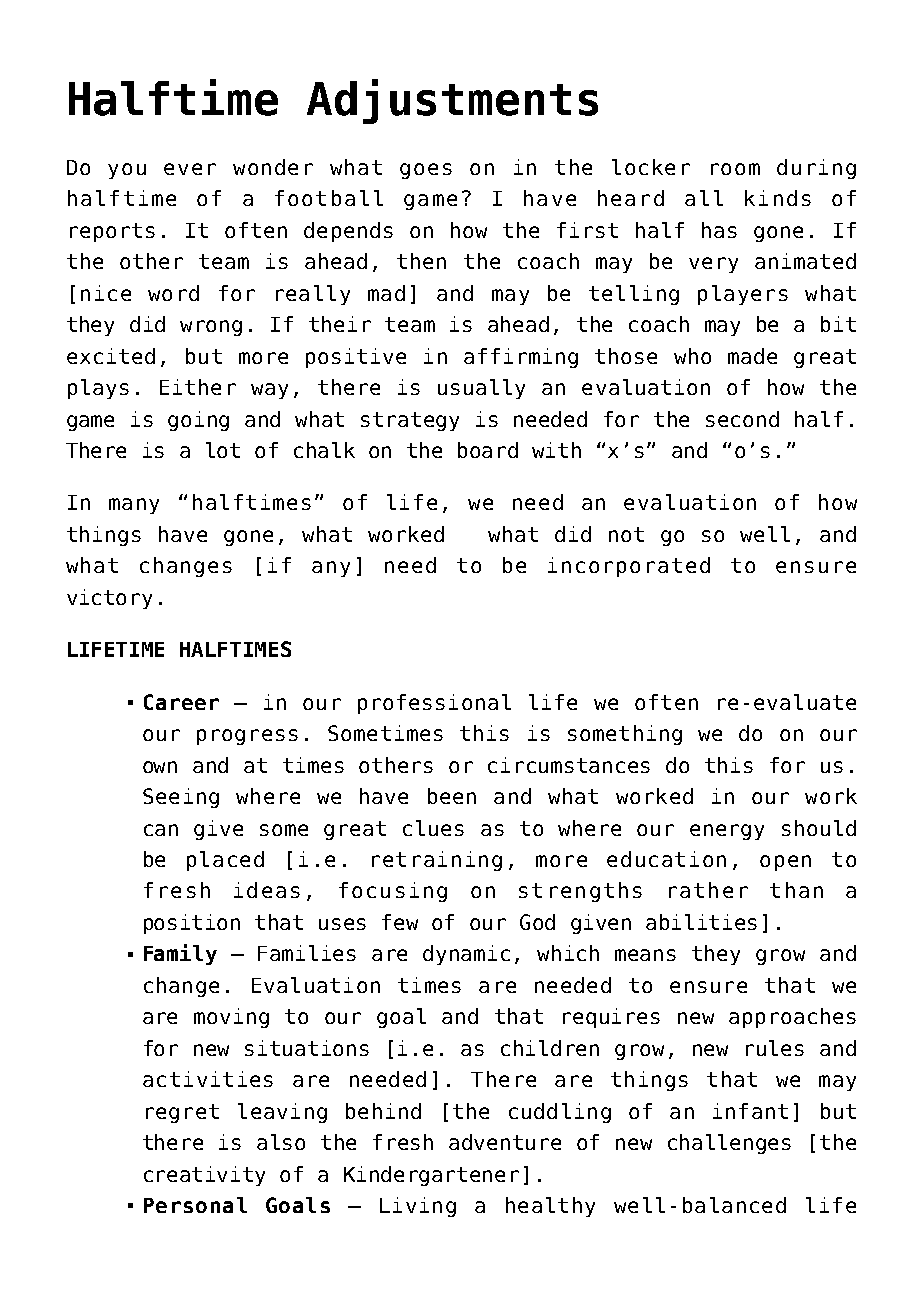  I want to click on Adjustments, so click(452, 101).
